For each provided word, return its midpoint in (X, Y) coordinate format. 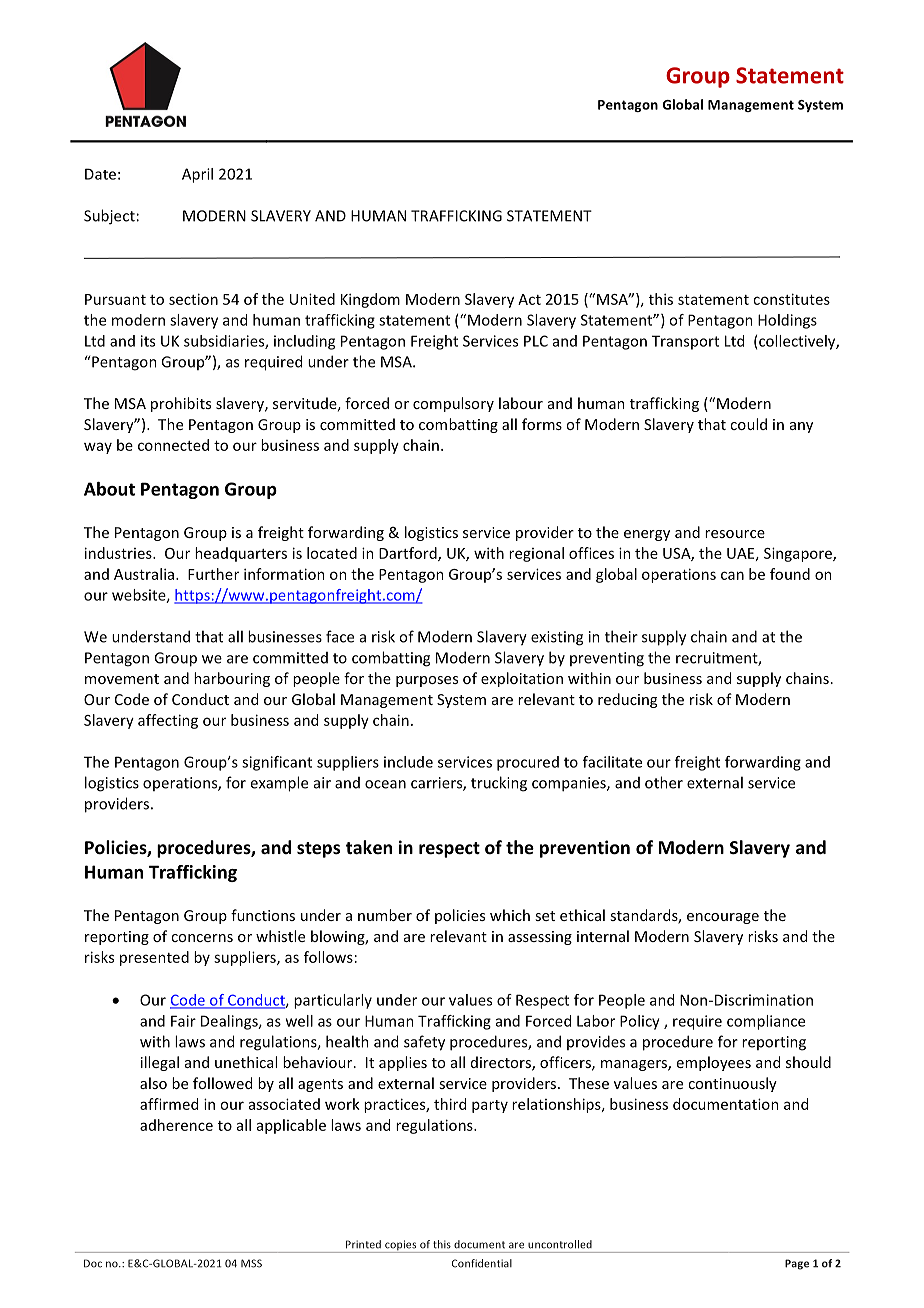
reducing (627, 700)
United (312, 299)
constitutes (791, 299)
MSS (251, 1263)
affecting (168, 721)
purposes (427, 681)
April (197, 175)
